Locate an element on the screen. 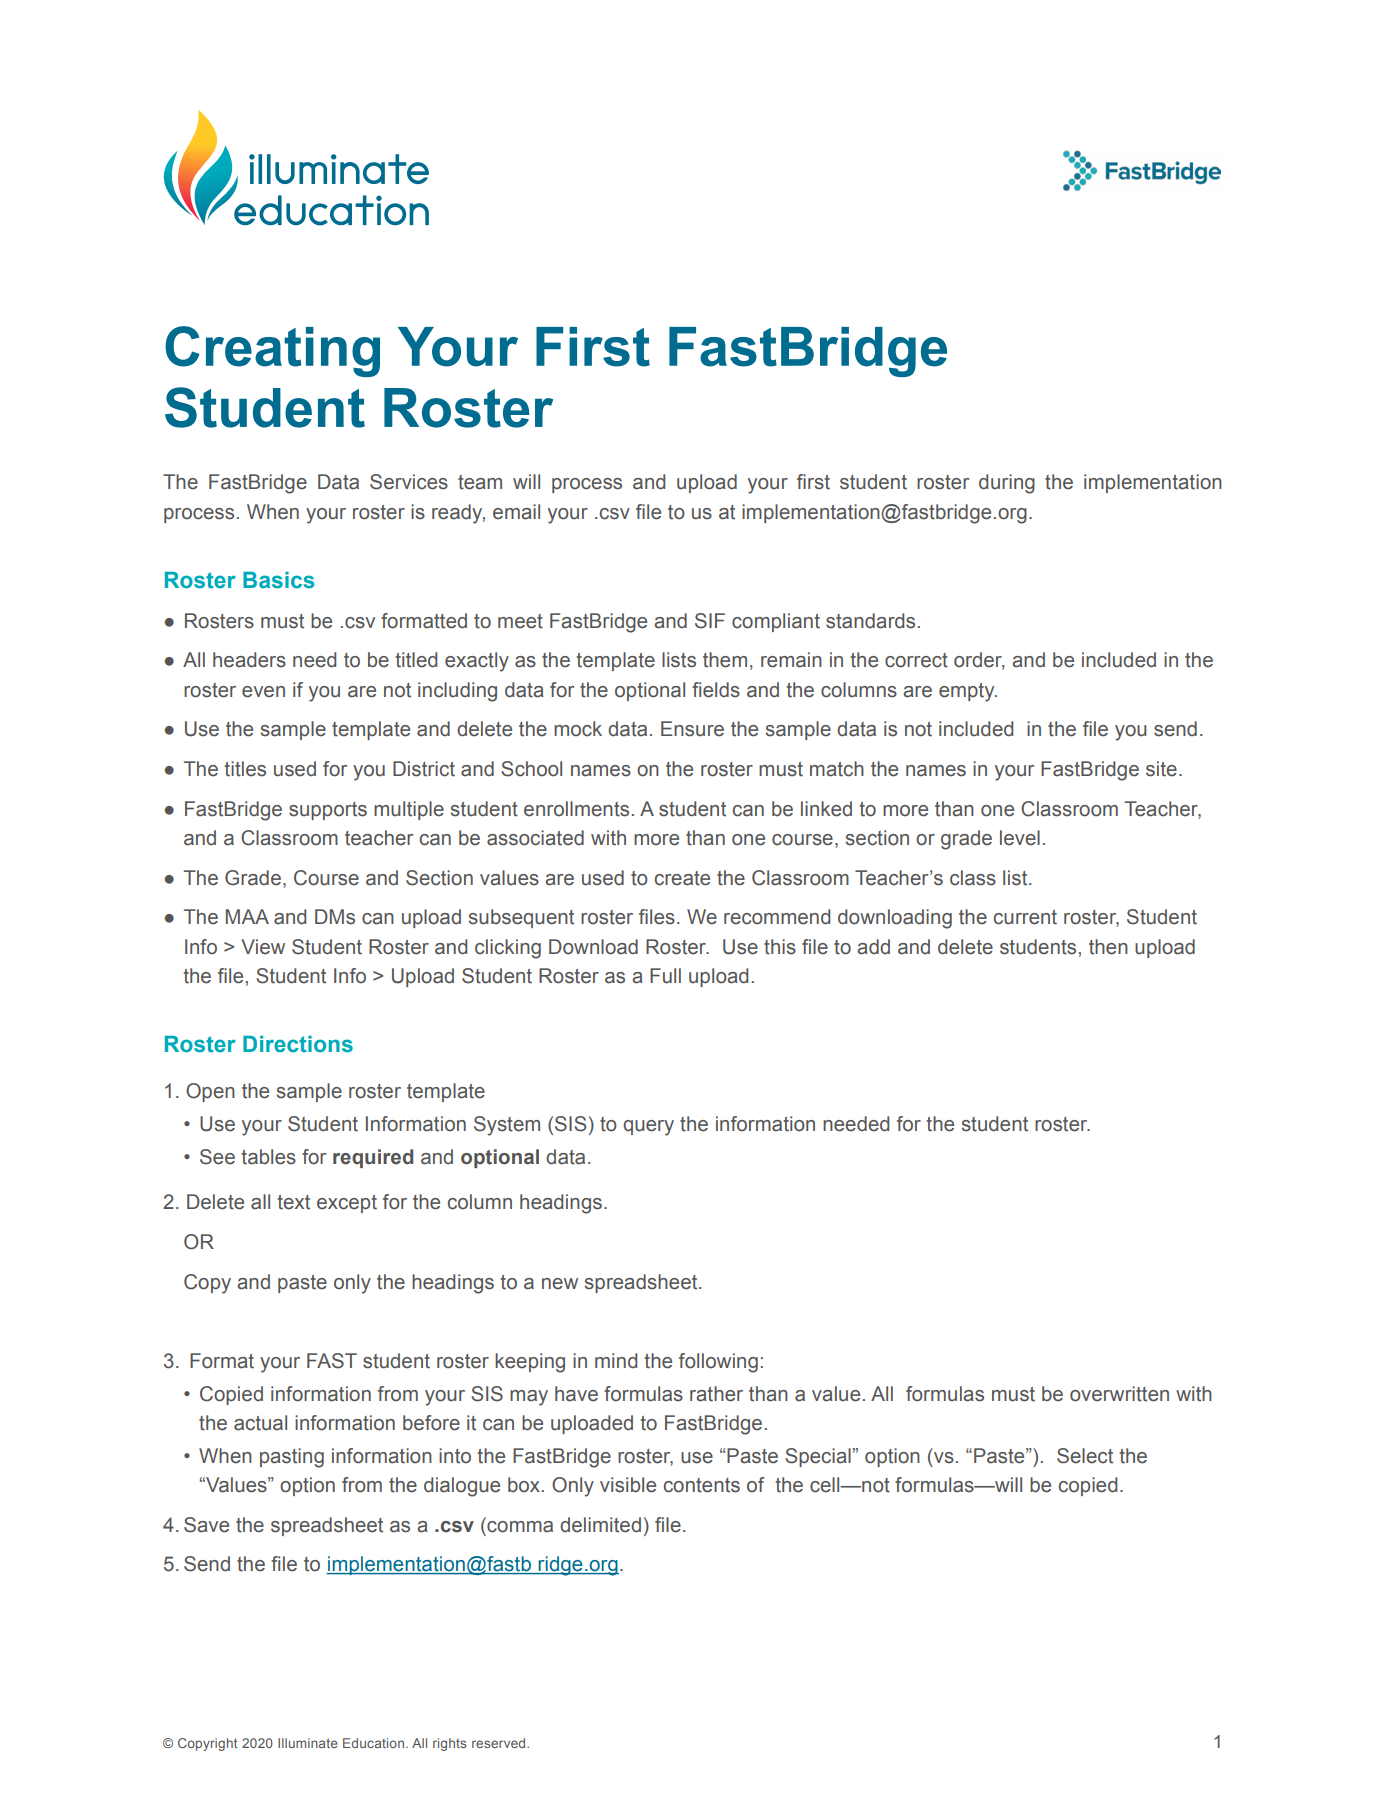  Creating is located at coordinates (272, 351).
